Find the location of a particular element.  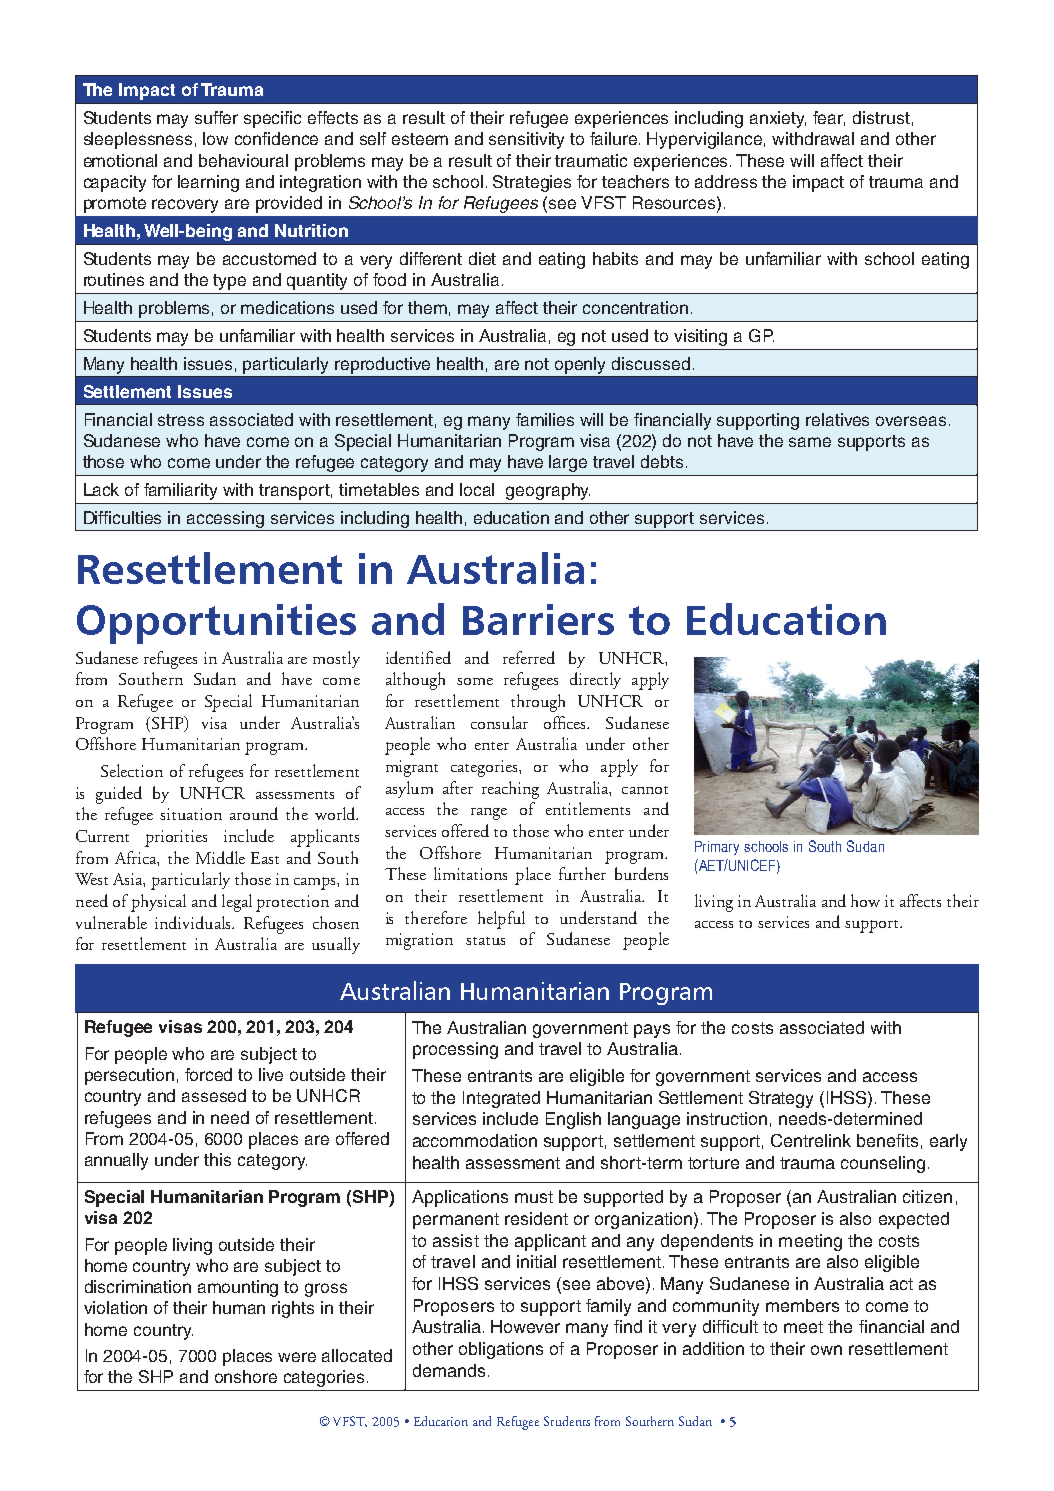

geography is located at coordinates (548, 491).
